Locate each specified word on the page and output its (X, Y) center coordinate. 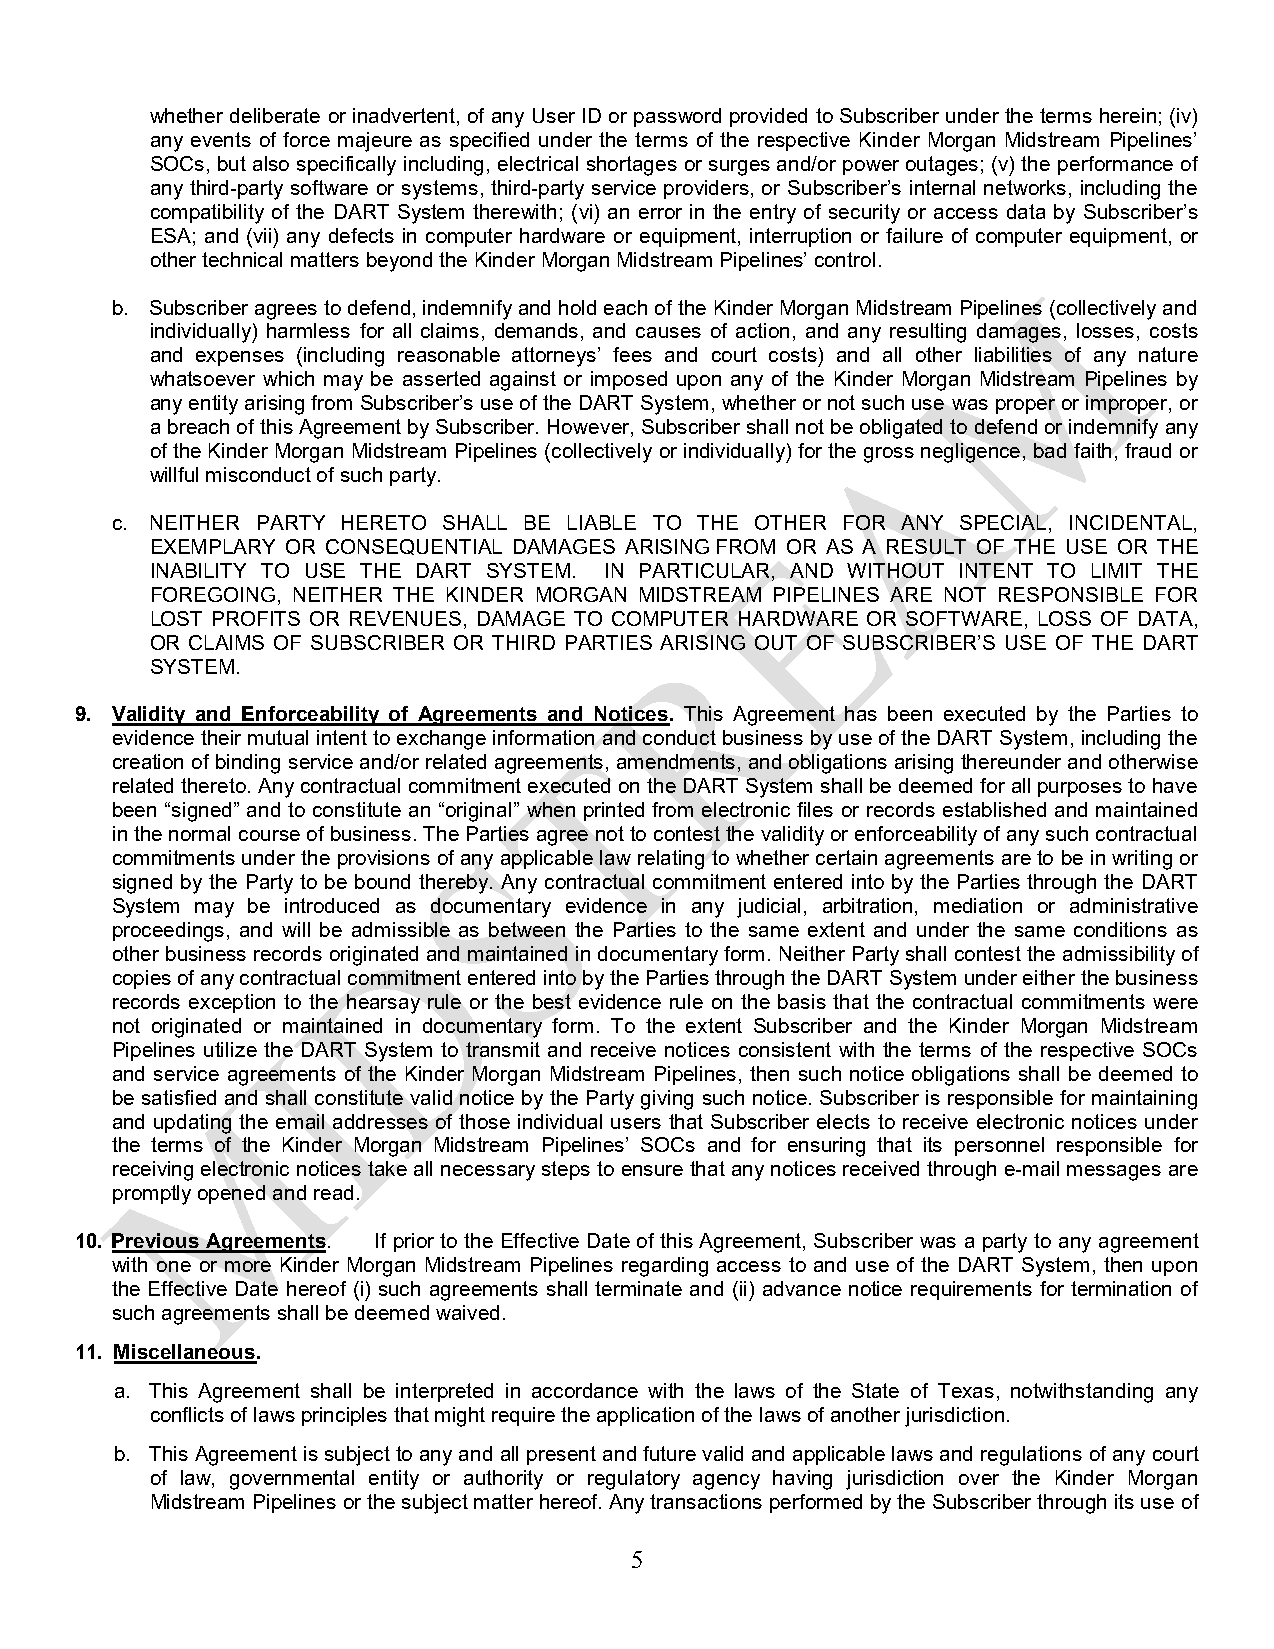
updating (192, 1124)
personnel (999, 1146)
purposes (1080, 789)
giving (667, 1100)
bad (1050, 450)
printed (614, 811)
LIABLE (602, 522)
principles (344, 1416)
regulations (1031, 1456)
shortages (632, 166)
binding (248, 764)
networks (1025, 187)
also (271, 163)
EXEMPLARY (213, 546)
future (669, 1453)
